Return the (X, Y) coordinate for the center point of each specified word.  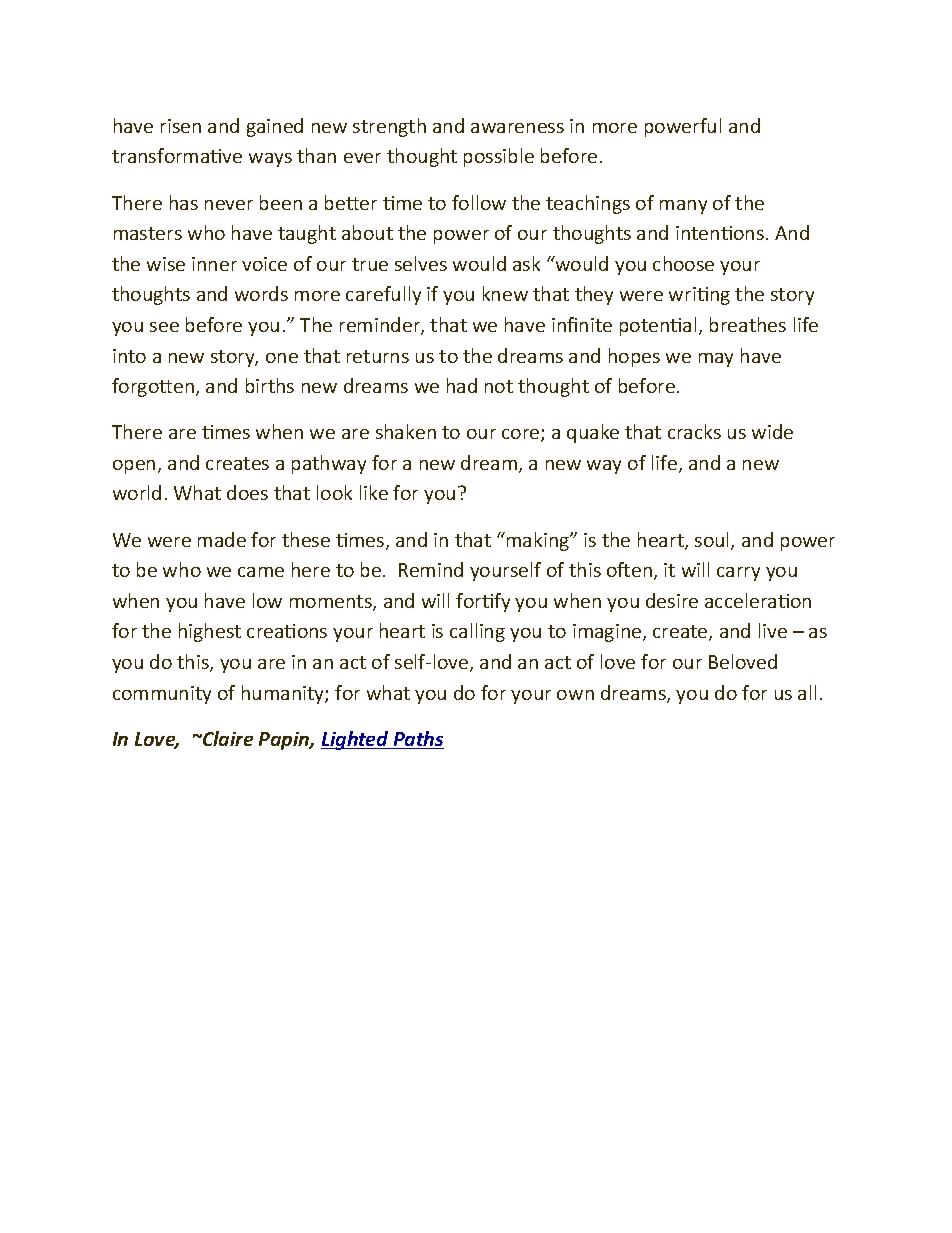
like (374, 492)
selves (421, 263)
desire (672, 600)
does (247, 492)
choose (683, 263)
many (683, 207)
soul (713, 541)
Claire (227, 738)
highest (210, 632)
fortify (483, 602)
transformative (177, 155)
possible (499, 157)
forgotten (153, 387)
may (716, 360)
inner (214, 264)
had (462, 385)
